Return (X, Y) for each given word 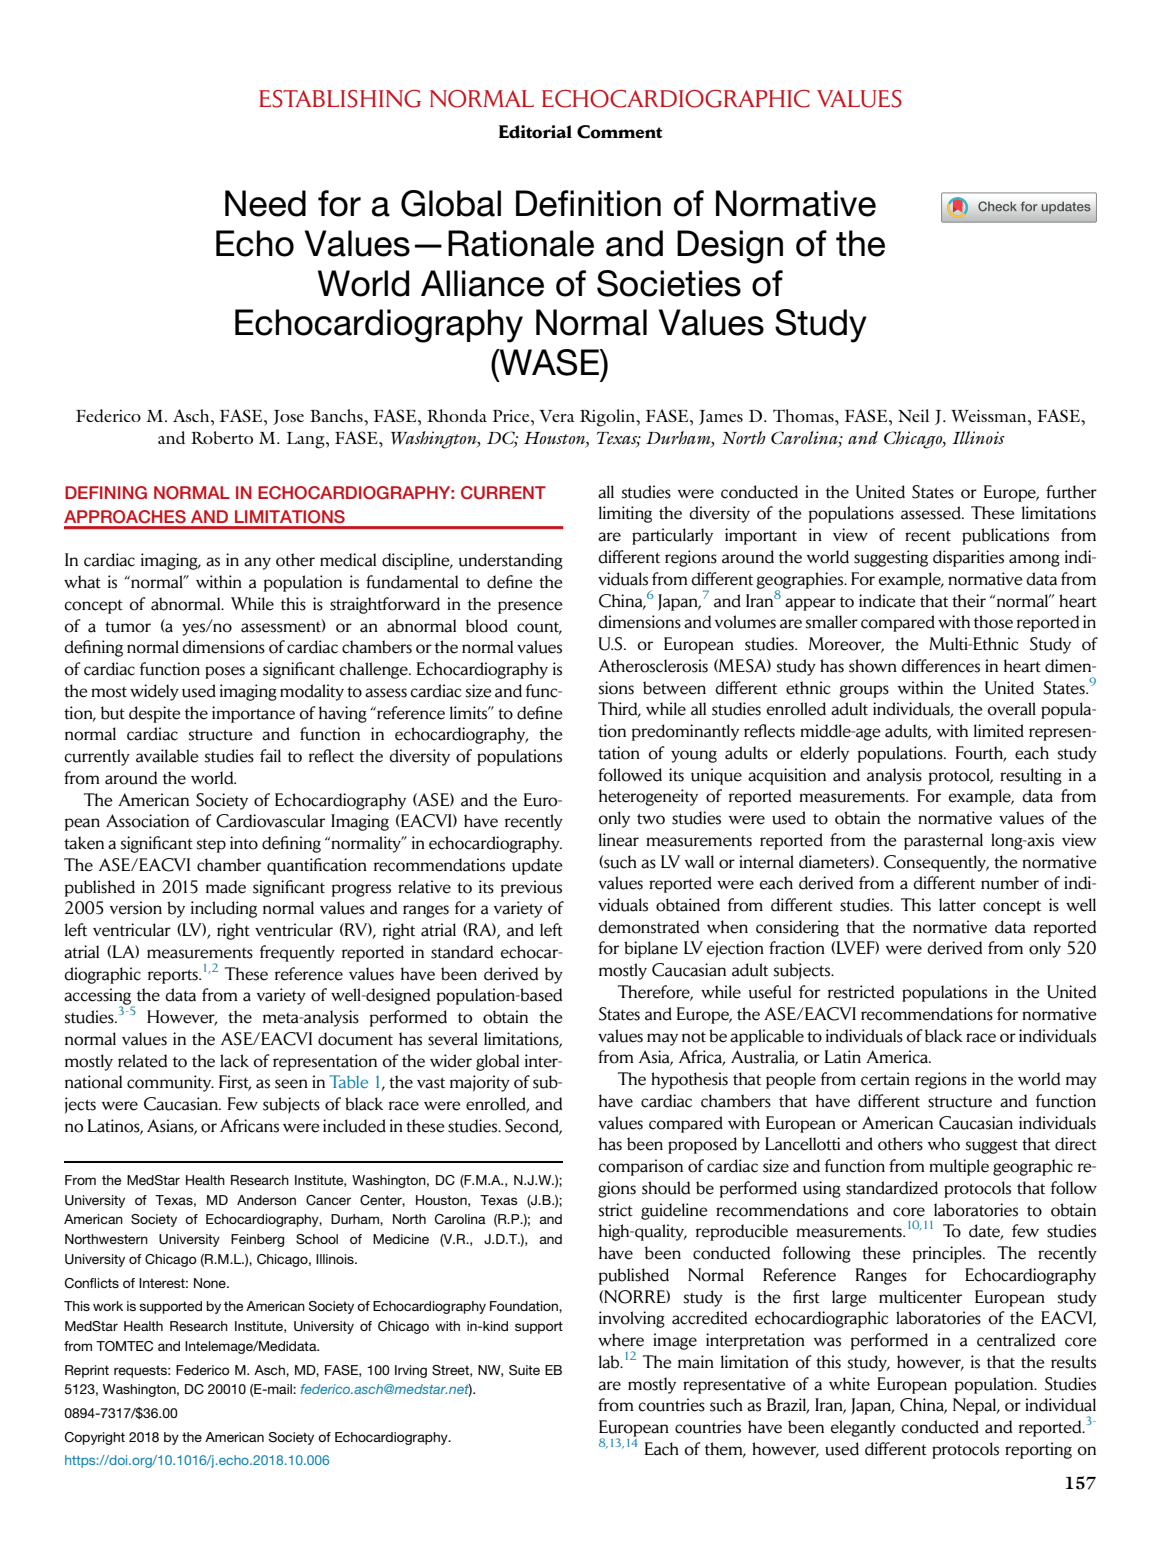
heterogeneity (648, 797)
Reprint (87, 1371)
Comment (620, 132)
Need (265, 203)
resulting (1031, 776)
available (167, 756)
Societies (669, 283)
